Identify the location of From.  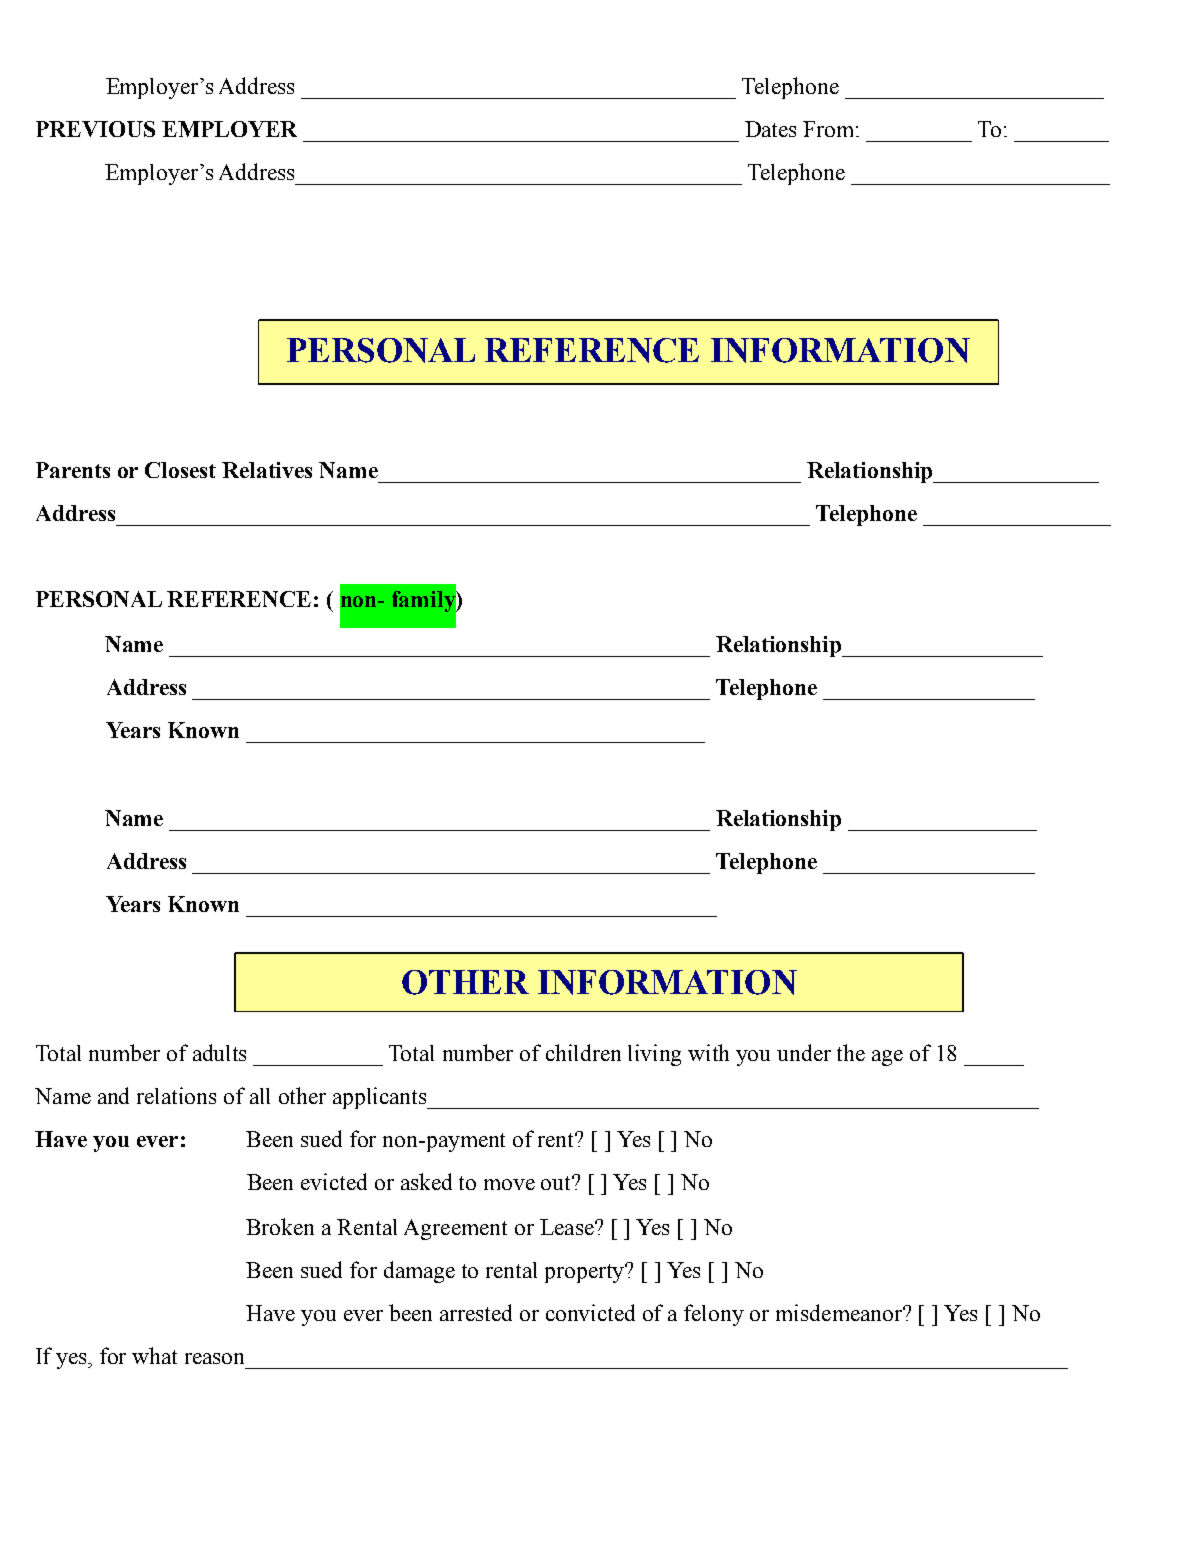
(830, 129).
